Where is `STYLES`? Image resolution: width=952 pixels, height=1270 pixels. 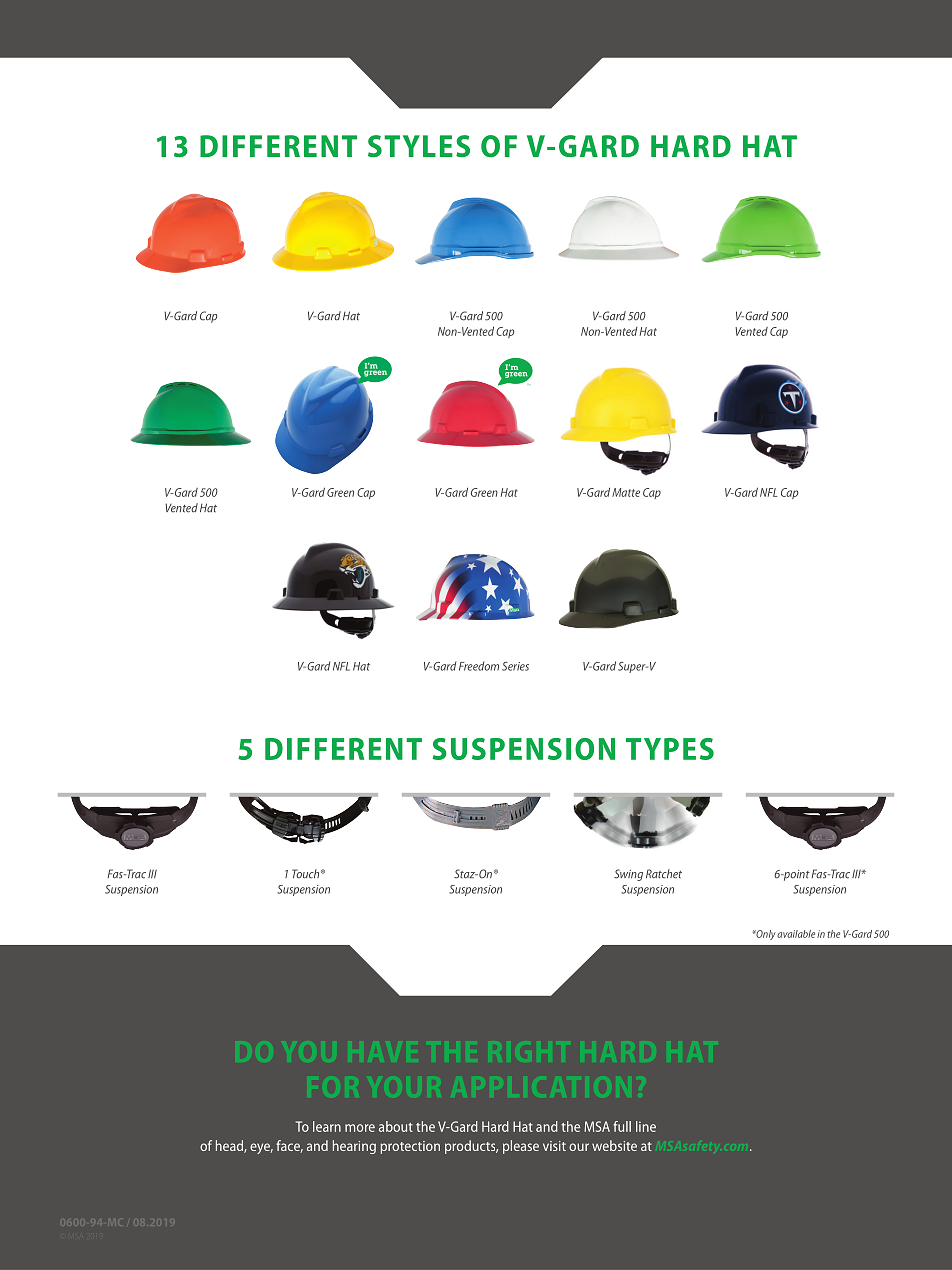 STYLES is located at coordinates (419, 146).
